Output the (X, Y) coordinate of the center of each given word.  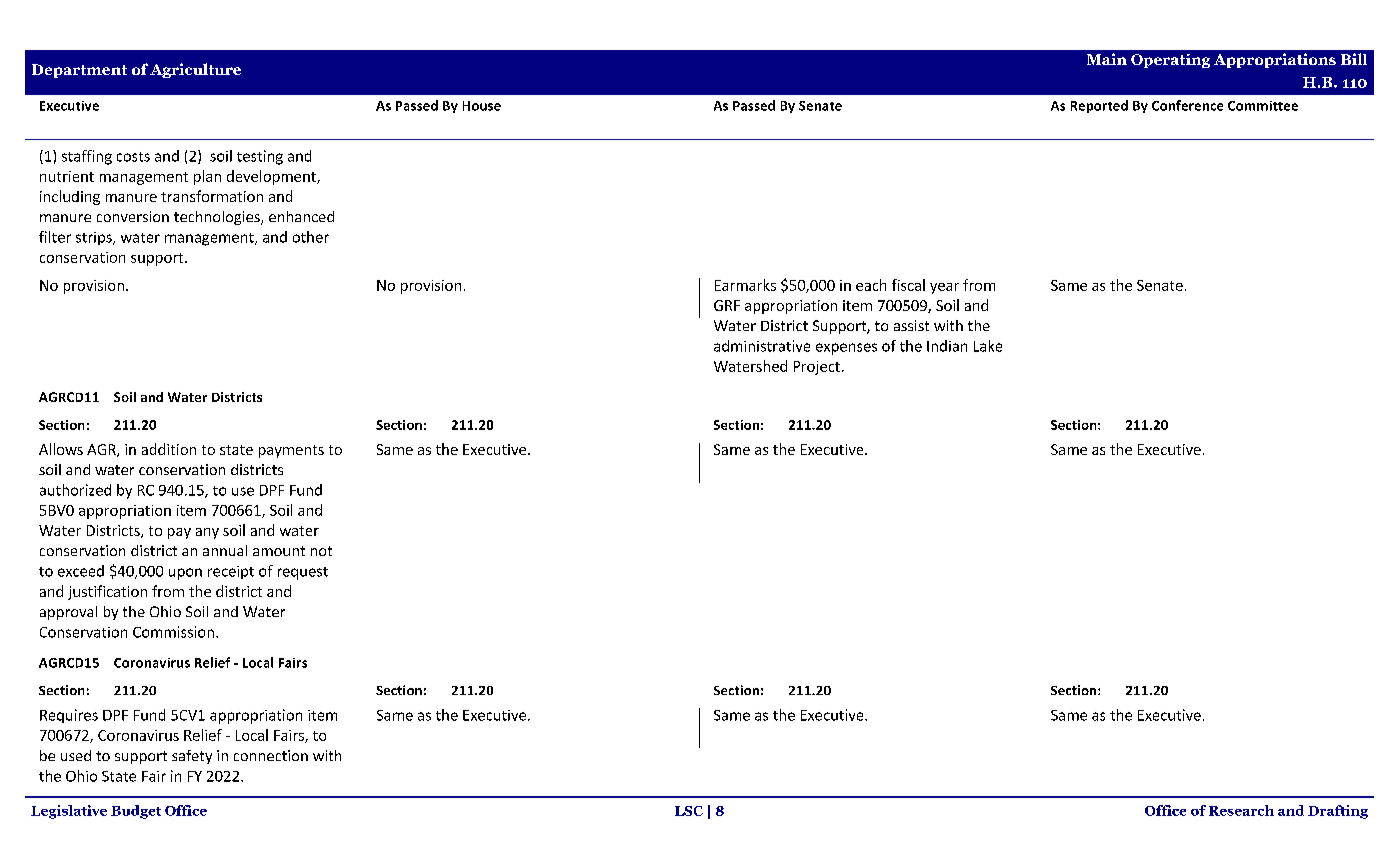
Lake (988, 346)
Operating (1170, 61)
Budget (136, 812)
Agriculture (195, 70)
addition (169, 449)
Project (817, 368)
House (482, 106)
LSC (689, 811)
